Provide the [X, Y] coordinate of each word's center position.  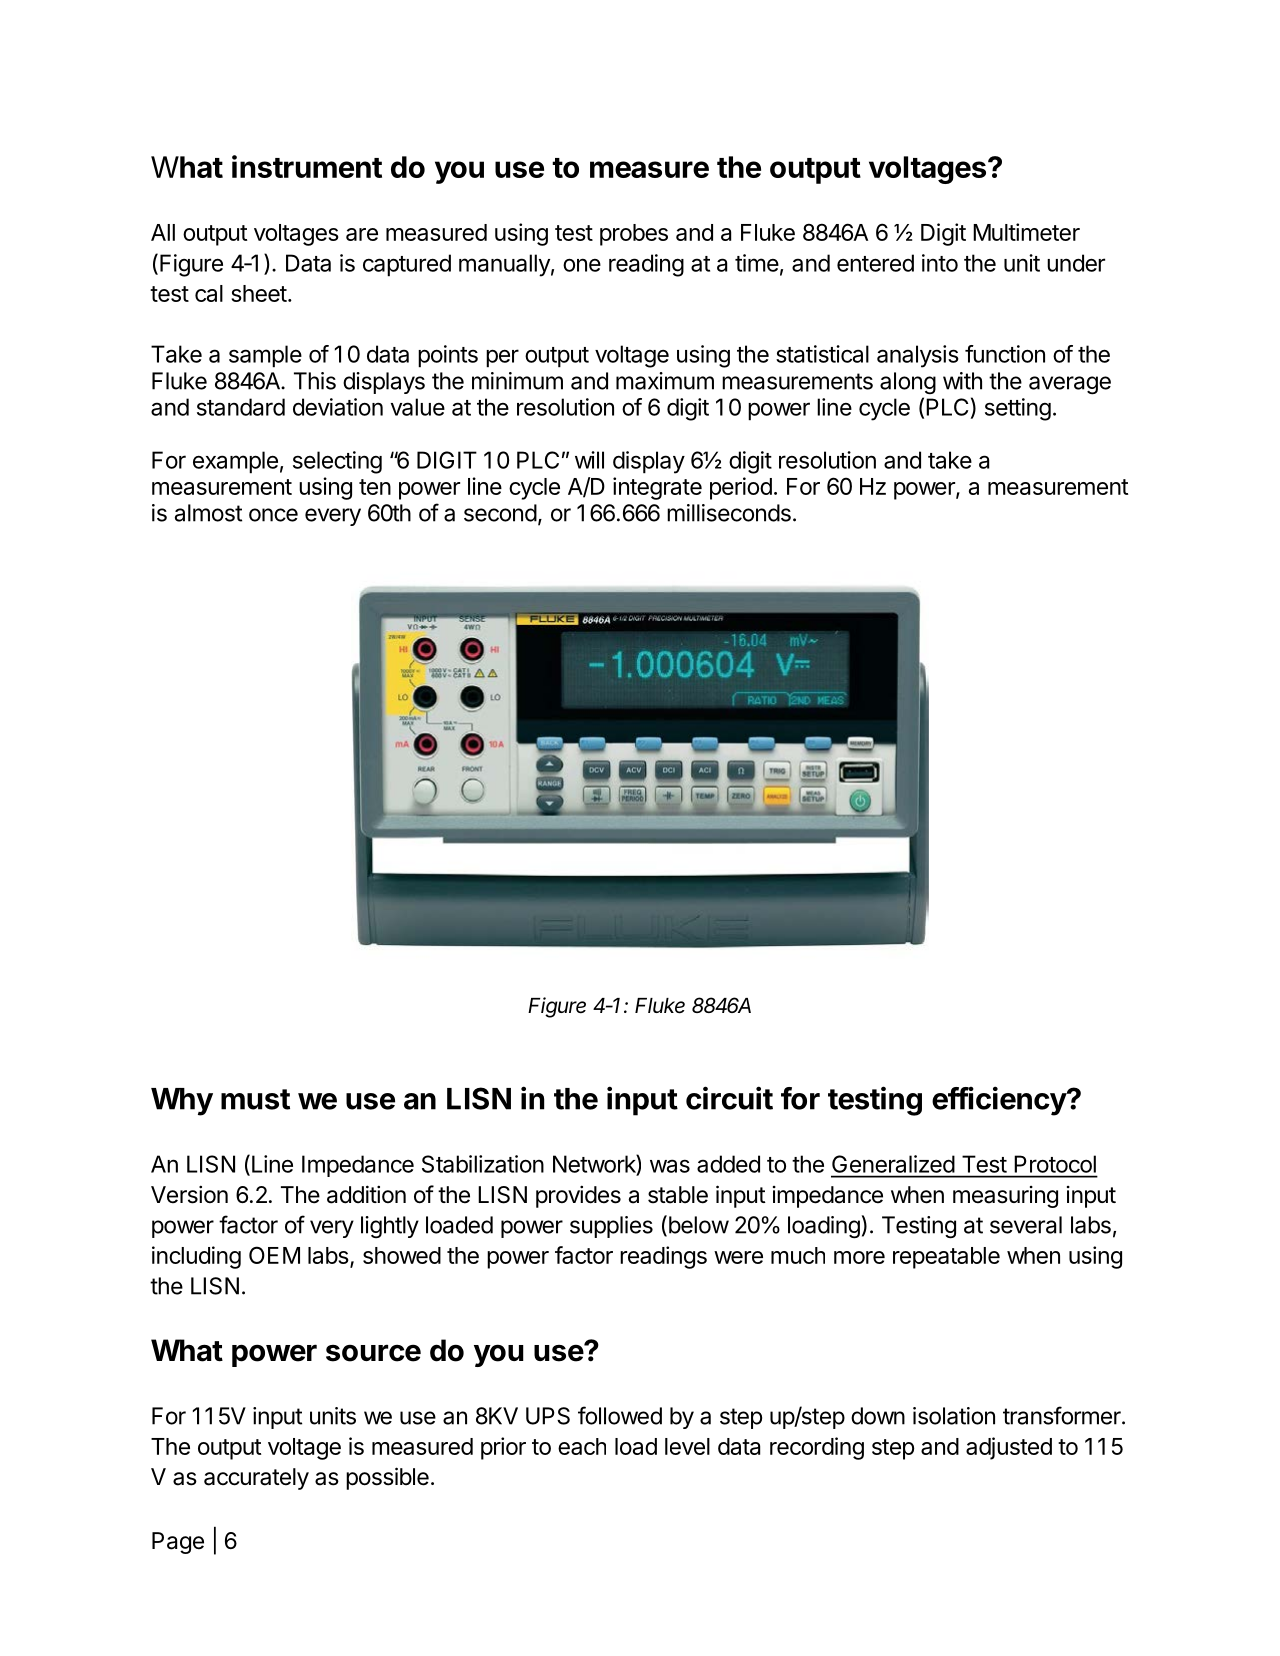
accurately [256, 1479]
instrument [307, 166]
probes [634, 235]
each [582, 1446]
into [940, 263]
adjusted [1009, 1448]
